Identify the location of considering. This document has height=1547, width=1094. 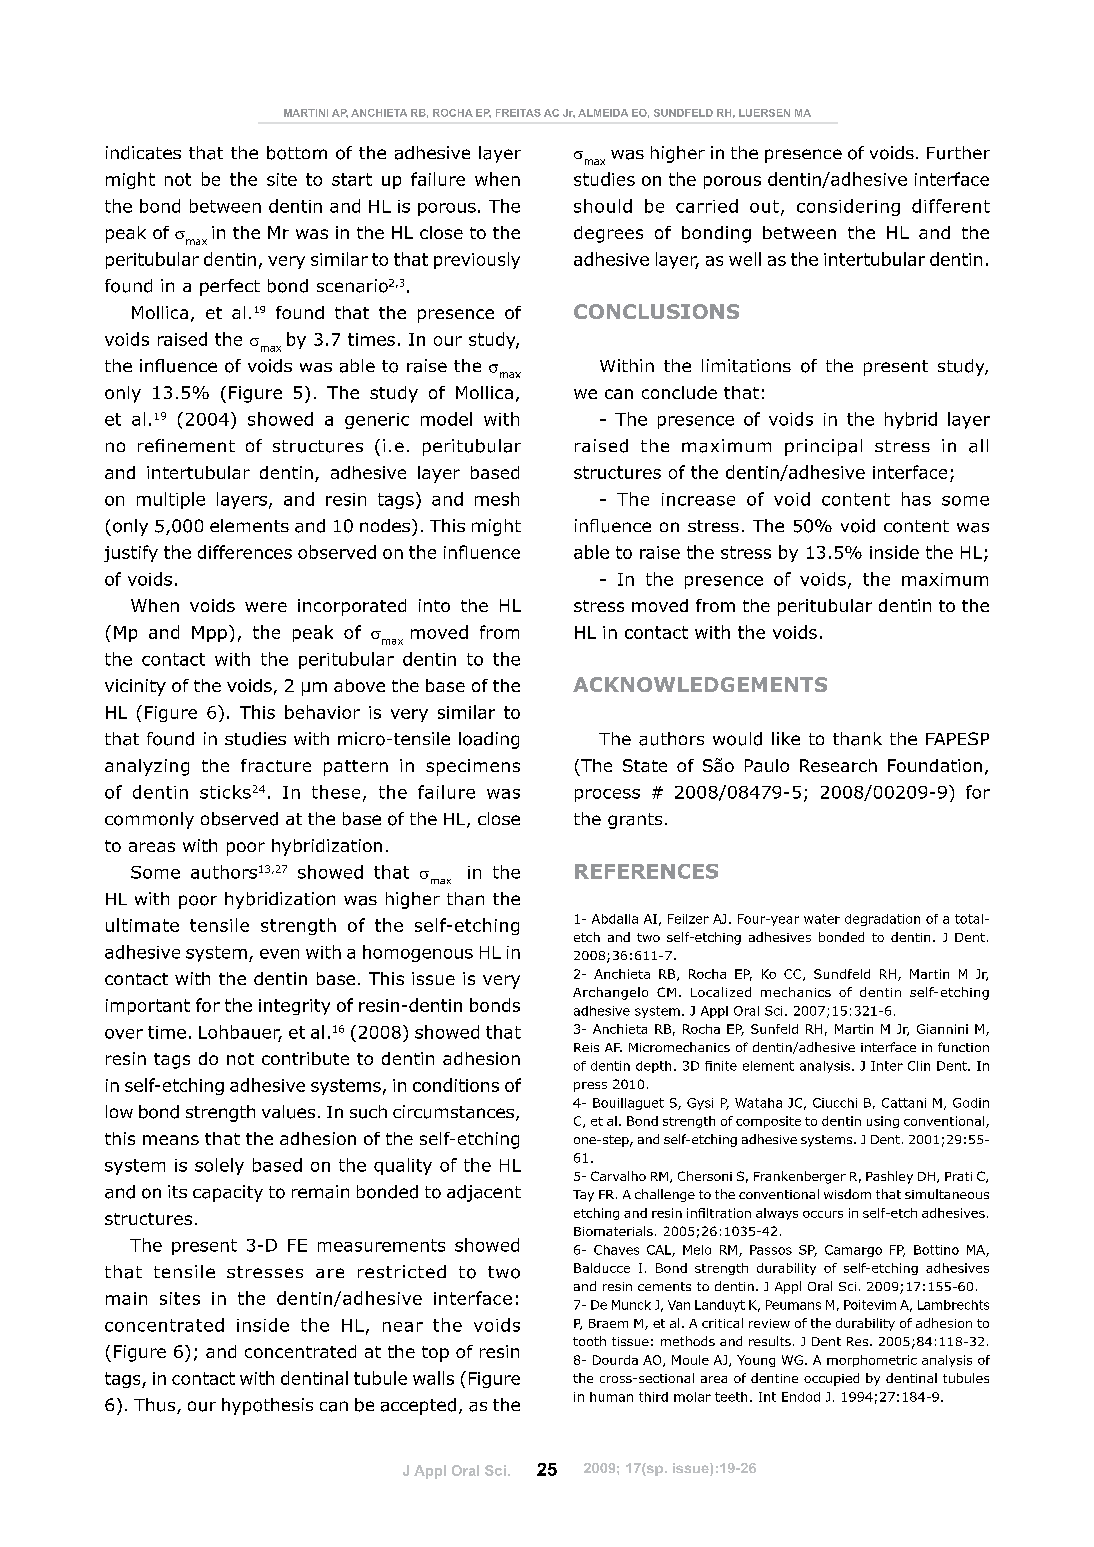
(848, 207).
